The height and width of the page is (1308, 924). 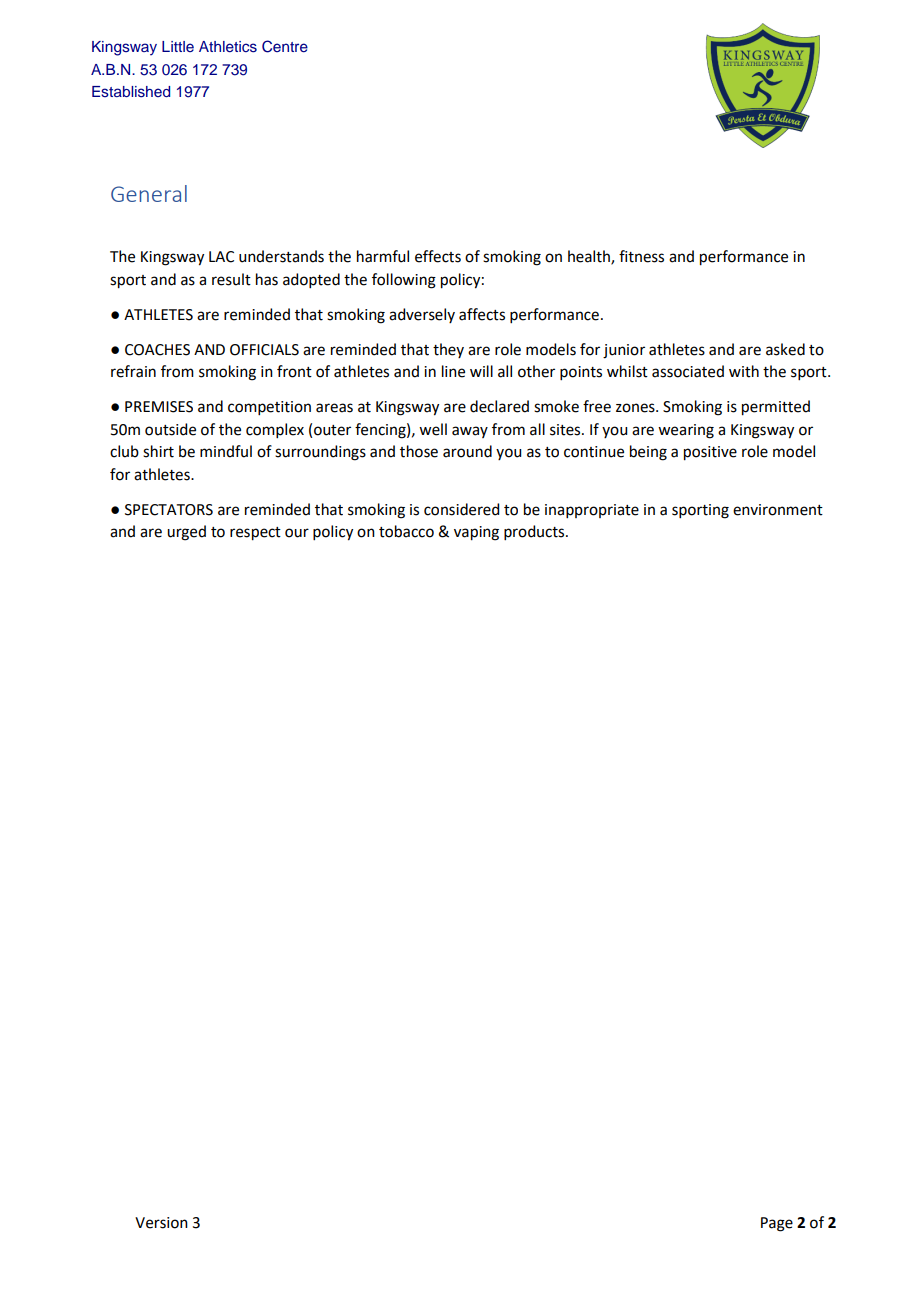 What do you see at coordinates (186, 533) in the page?
I see `urged` at bounding box center [186, 533].
